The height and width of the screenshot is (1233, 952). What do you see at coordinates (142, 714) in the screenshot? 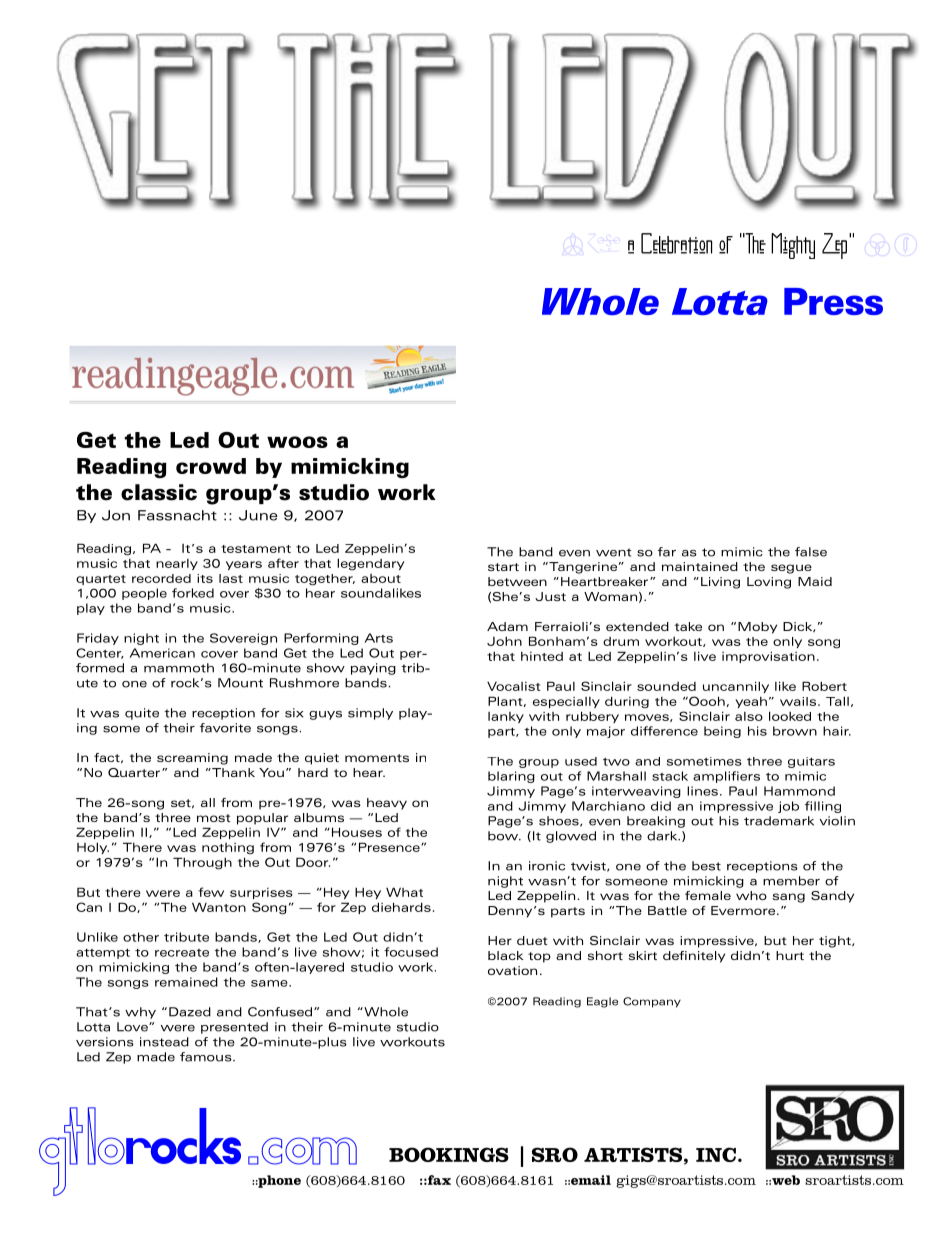
I see `quite` at bounding box center [142, 714].
